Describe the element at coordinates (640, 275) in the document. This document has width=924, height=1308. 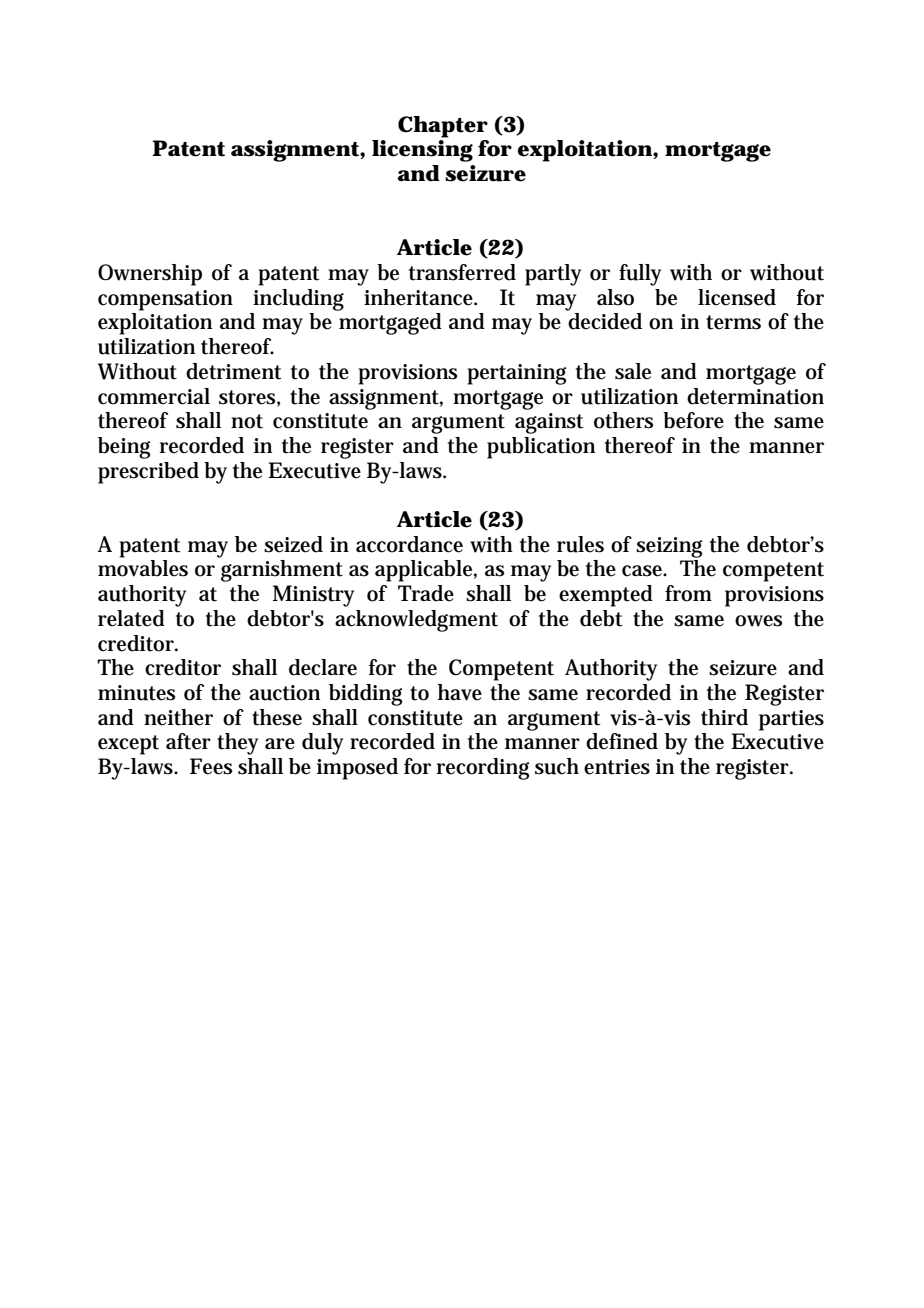
I see `fully` at that location.
